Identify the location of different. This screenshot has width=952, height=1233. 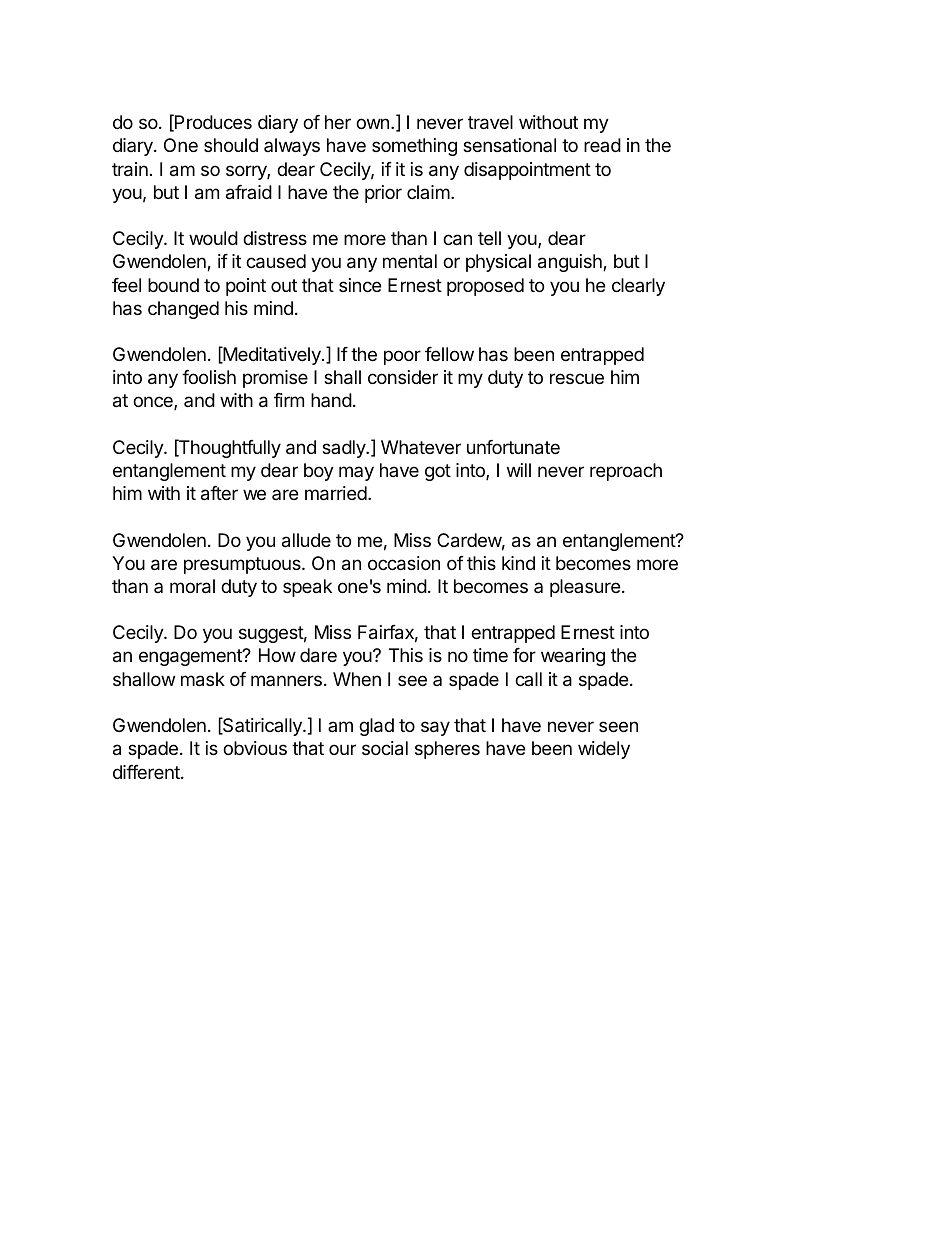
(147, 772).
